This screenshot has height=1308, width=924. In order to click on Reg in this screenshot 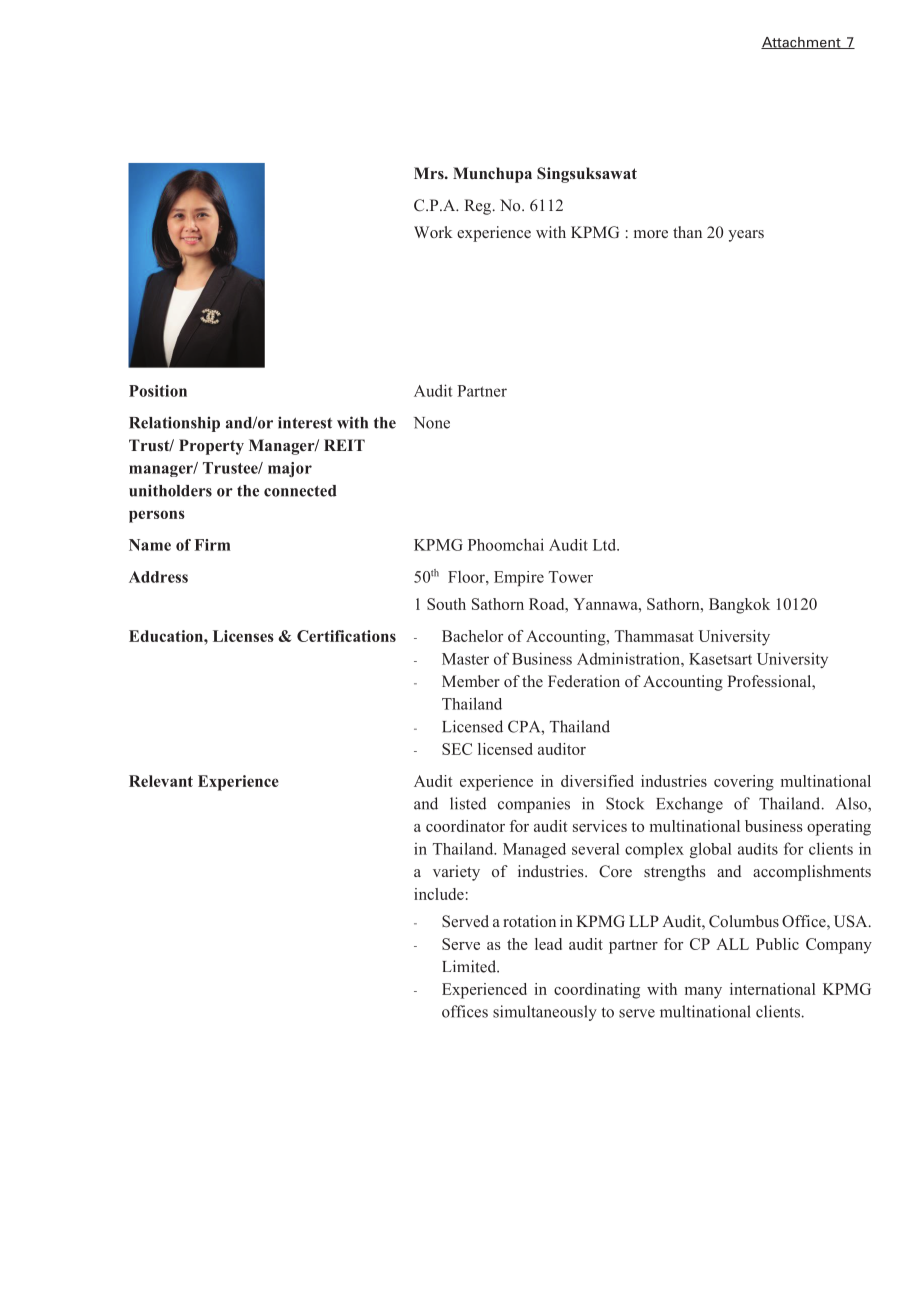, I will do `click(479, 207)`.
